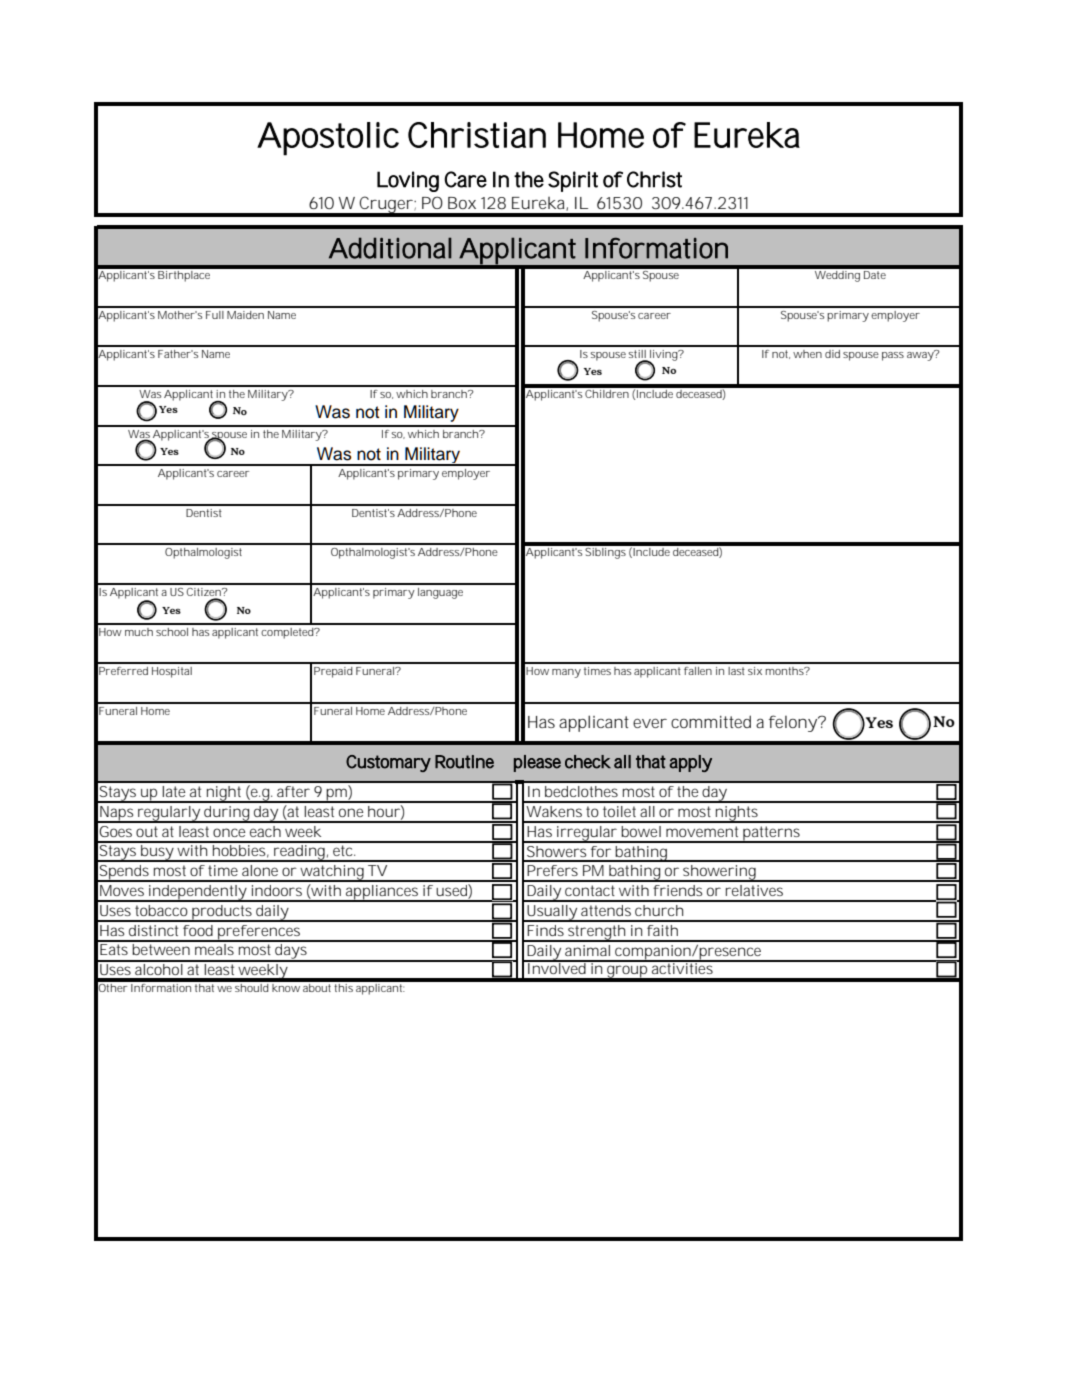  I want to click on Spirit, so click(573, 181).
